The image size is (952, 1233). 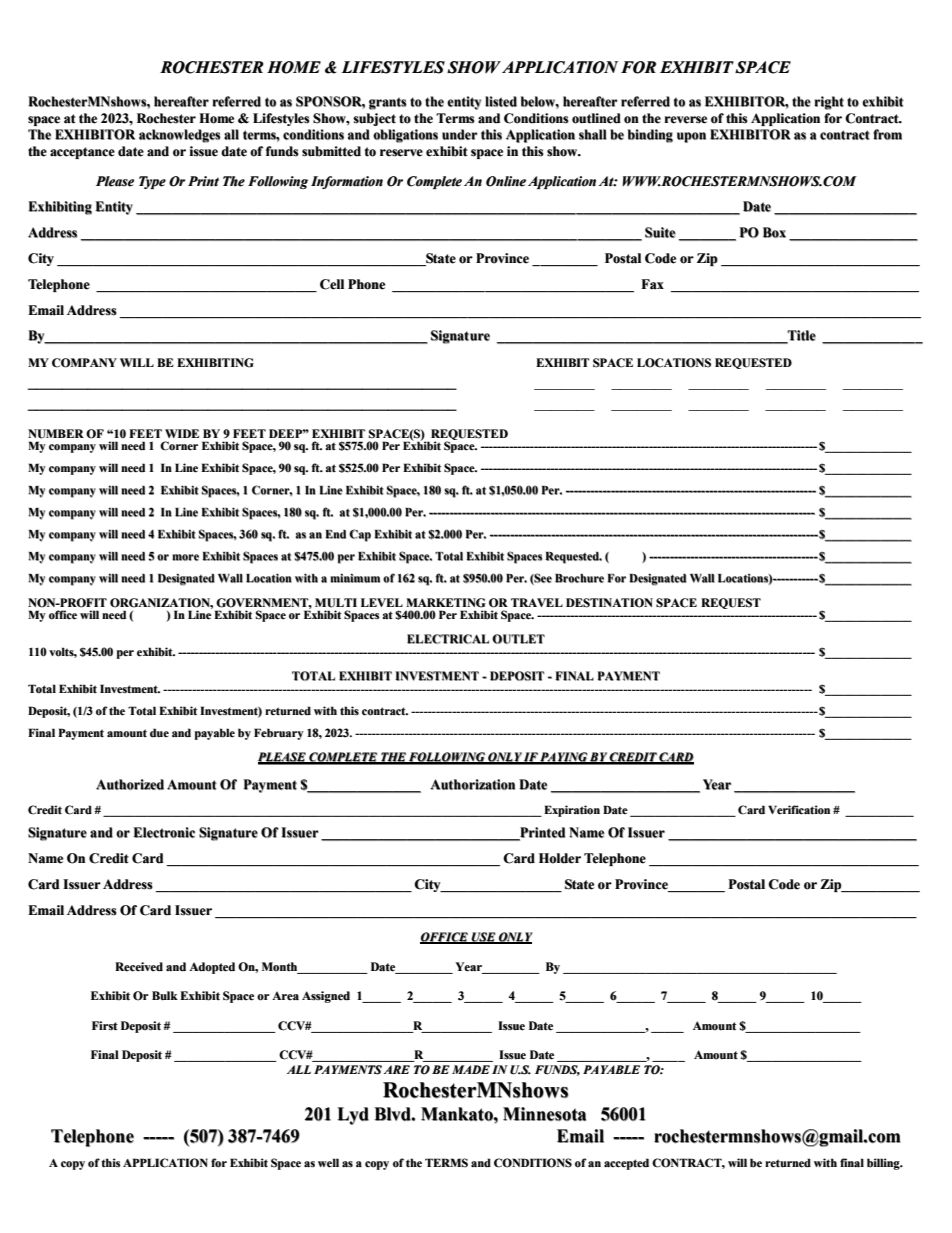 What do you see at coordinates (105, 1026) in the image?
I see `First` at bounding box center [105, 1026].
